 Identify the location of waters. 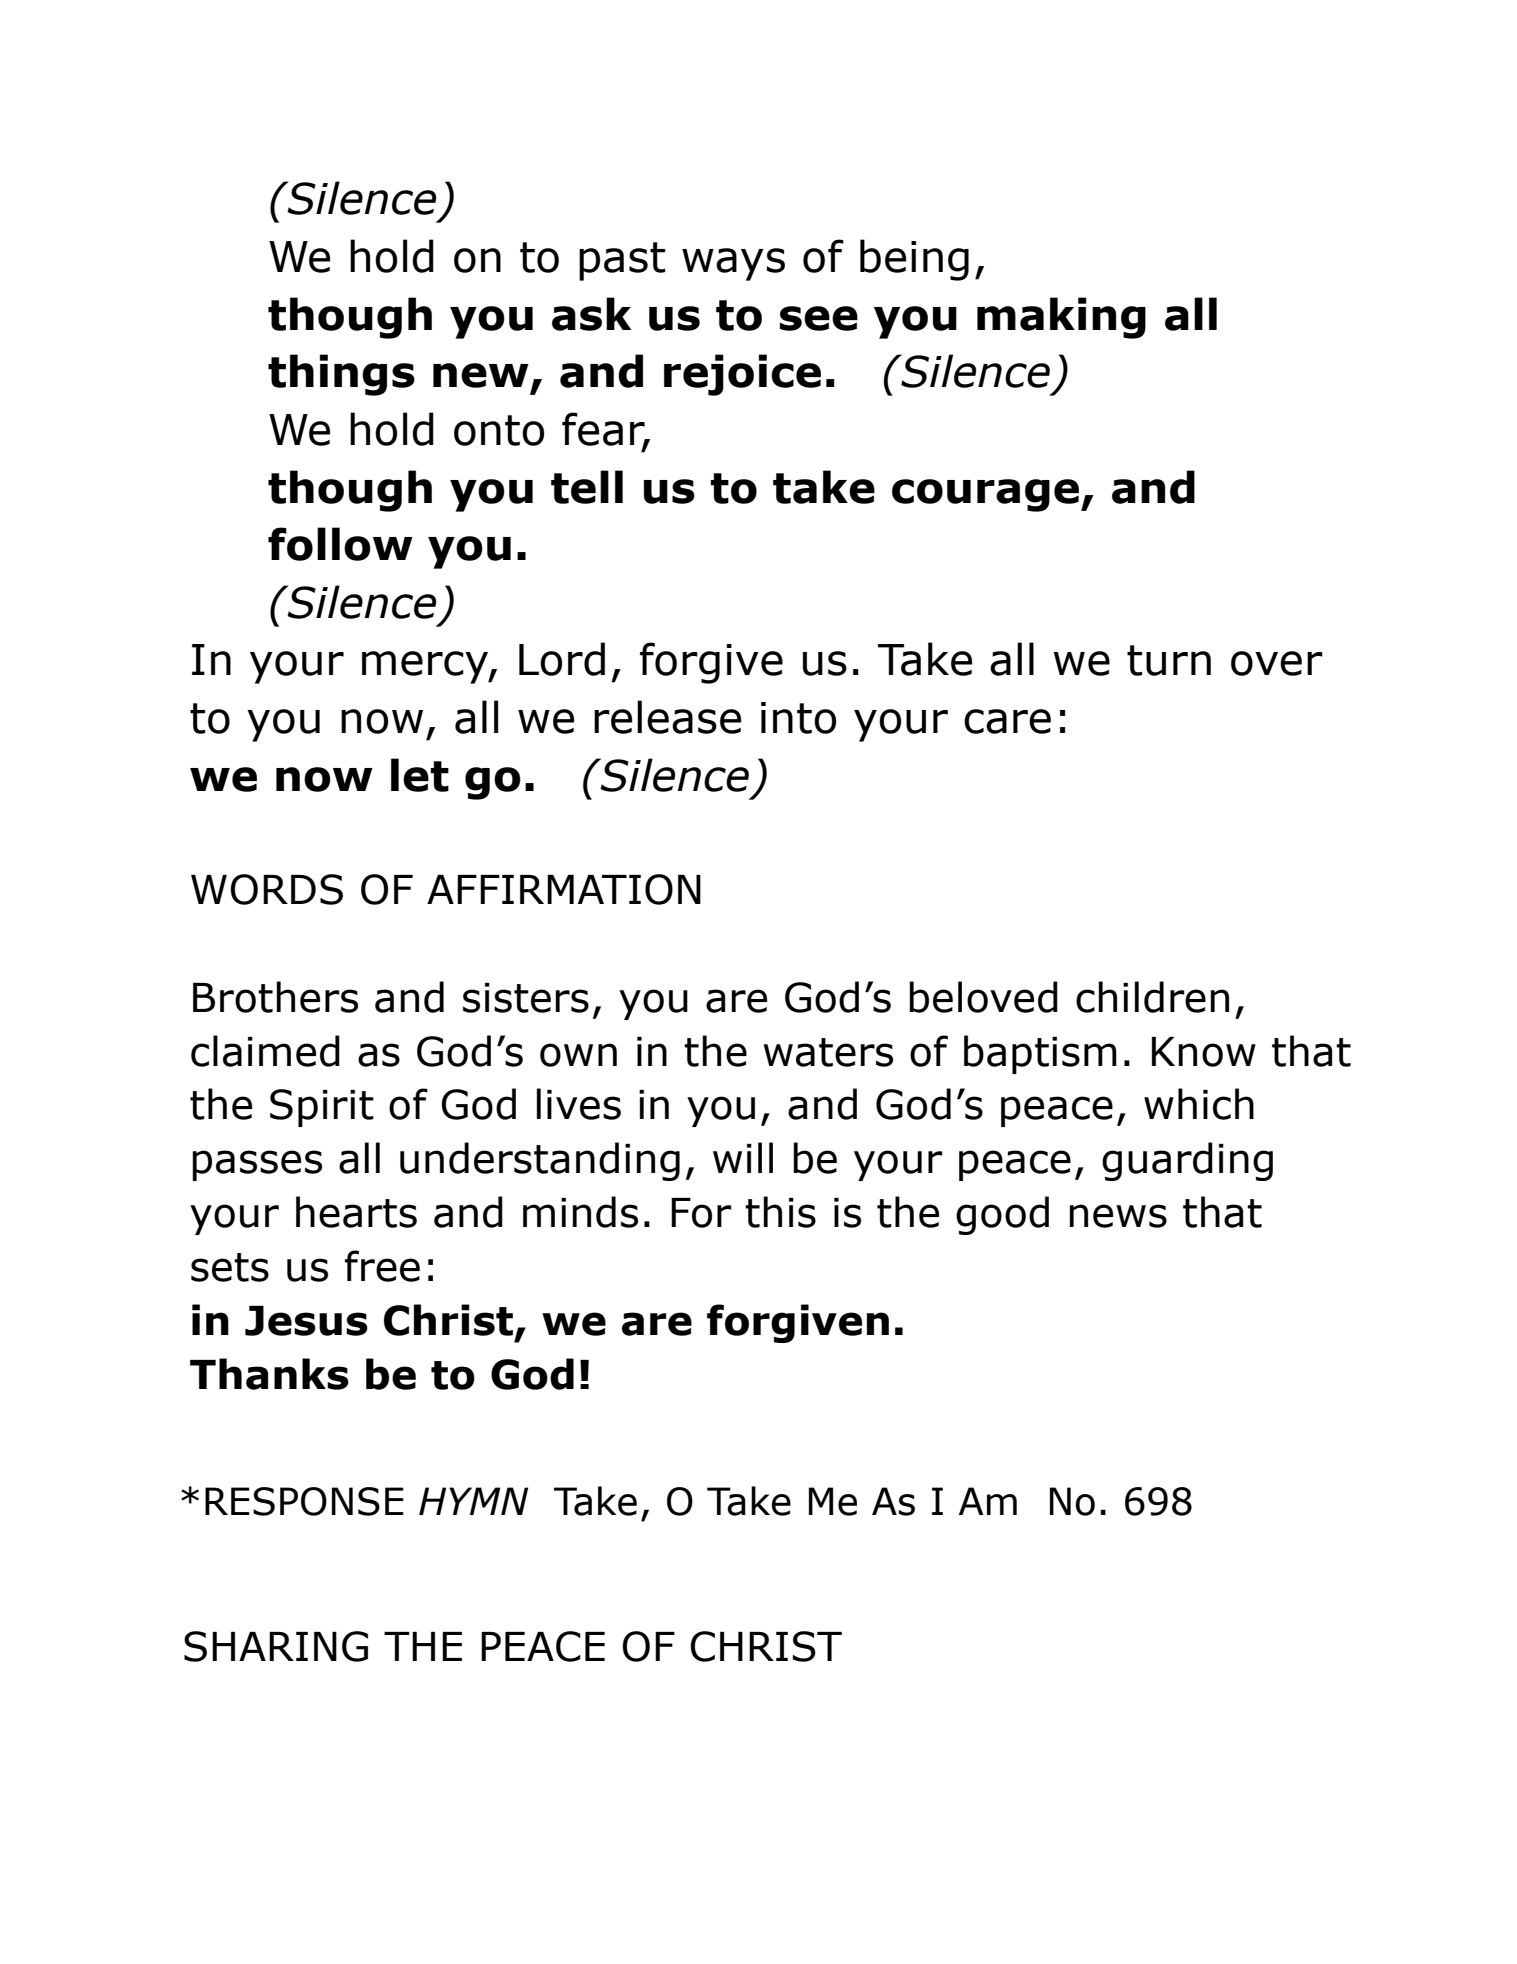
(828, 1052).
